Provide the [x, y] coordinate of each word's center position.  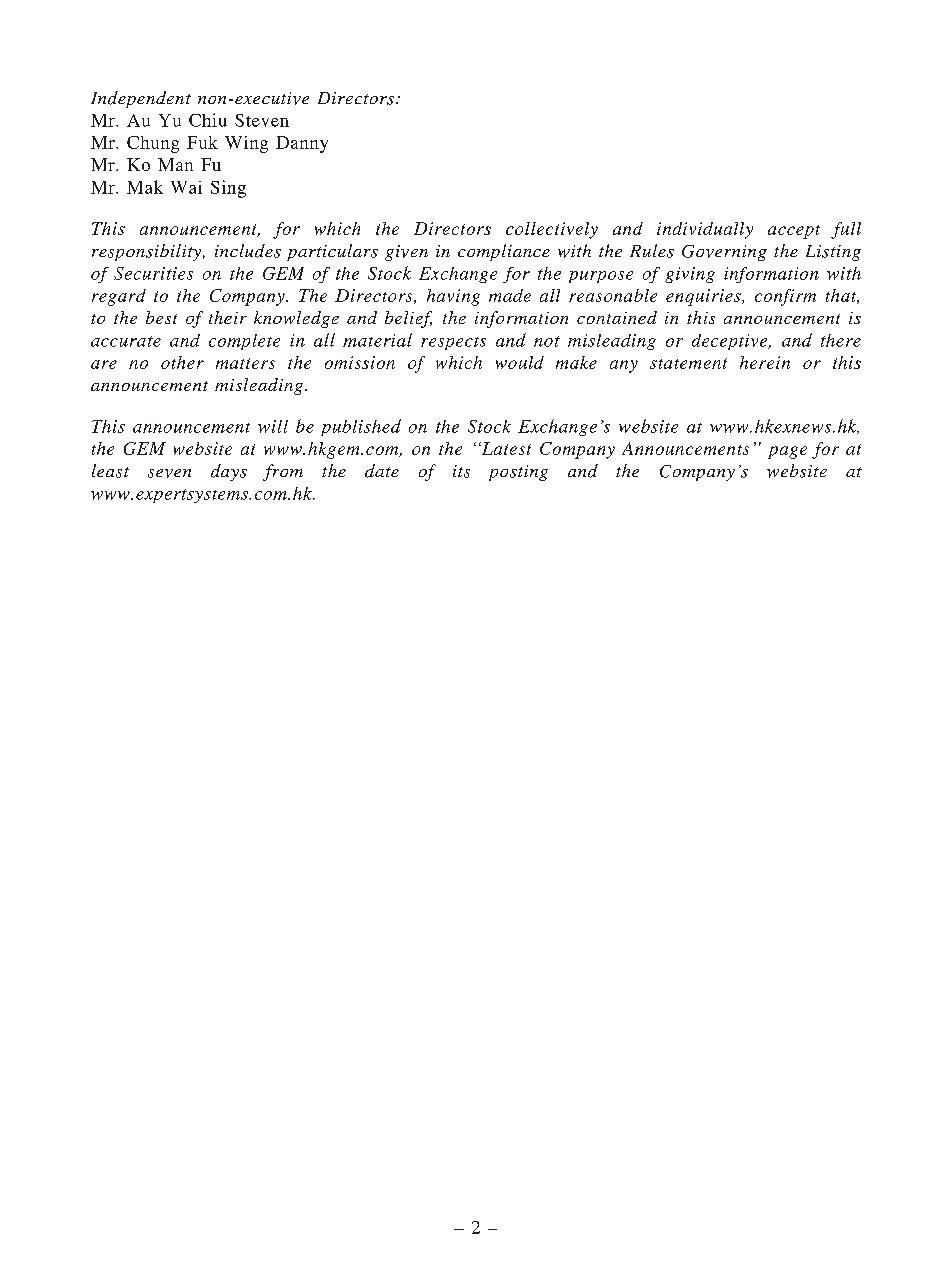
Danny [302, 144]
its [461, 471]
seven [169, 473]
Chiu [208, 120]
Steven [262, 120]
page [787, 452]
